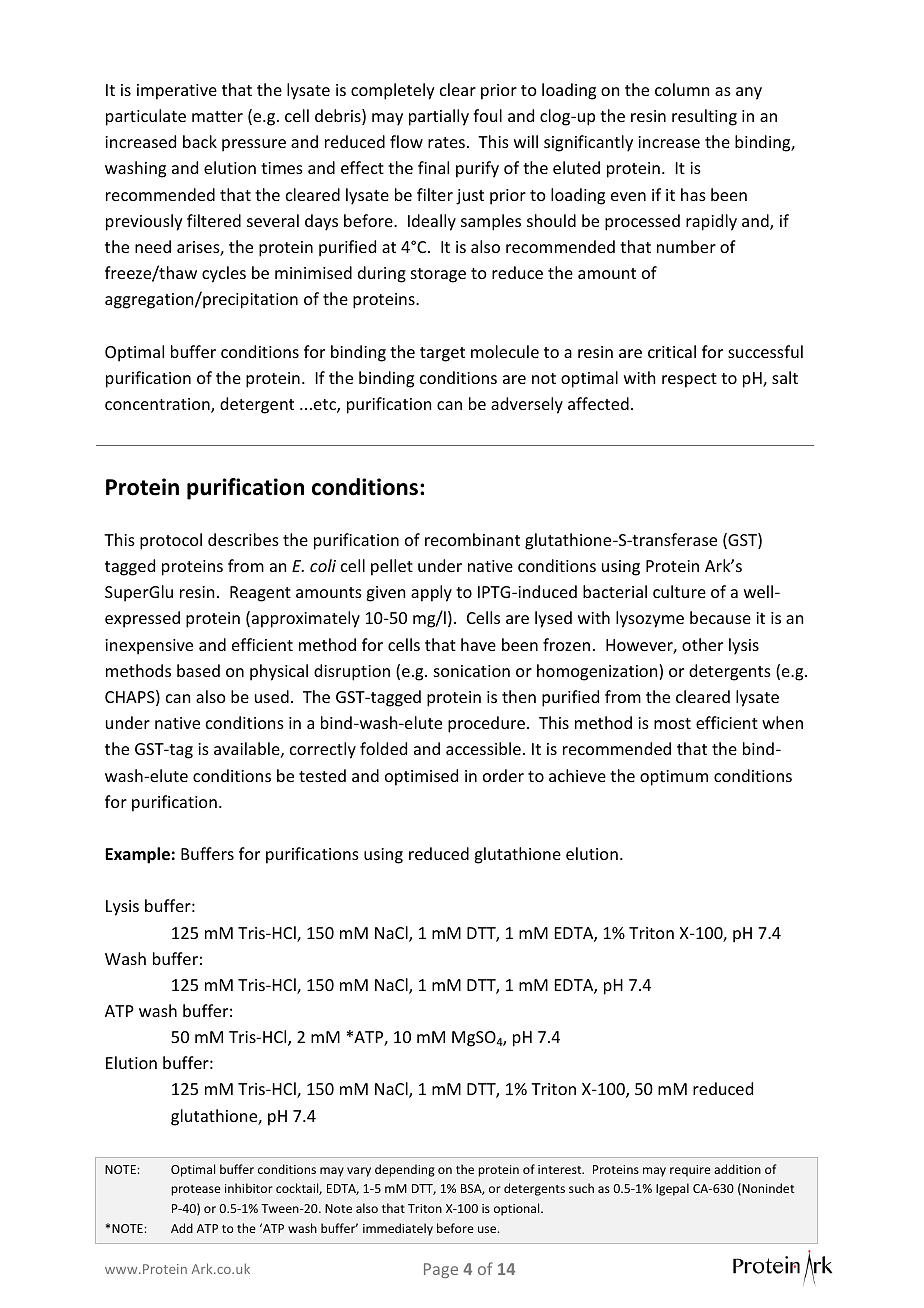 This screenshot has height=1308, width=924. What do you see at coordinates (421, 777) in the screenshot?
I see `optimised` at bounding box center [421, 777].
